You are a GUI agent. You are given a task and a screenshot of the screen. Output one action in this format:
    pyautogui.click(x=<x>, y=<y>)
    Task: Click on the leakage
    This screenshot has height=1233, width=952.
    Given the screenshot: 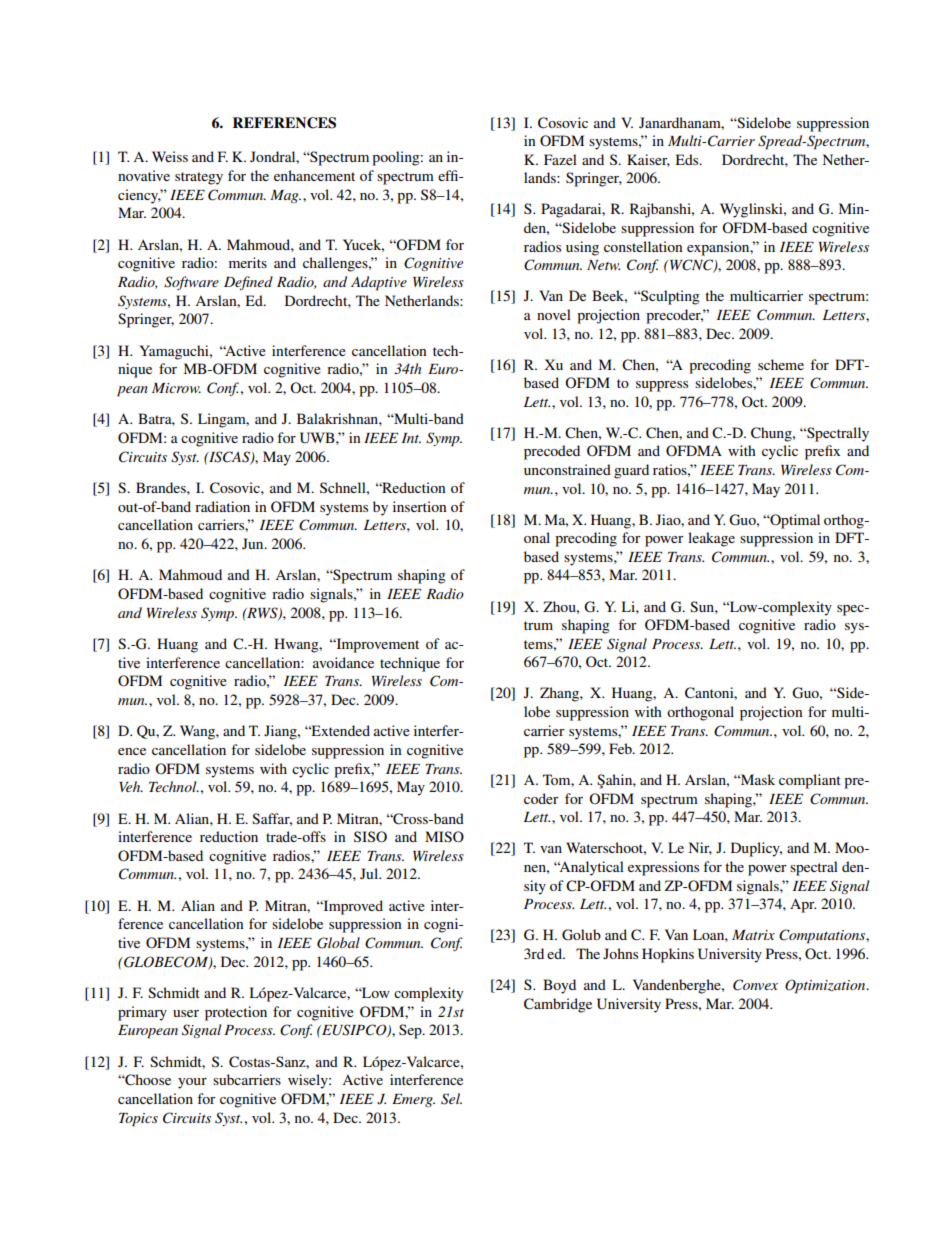 What is the action you would take?
    pyautogui.click(x=711, y=539)
